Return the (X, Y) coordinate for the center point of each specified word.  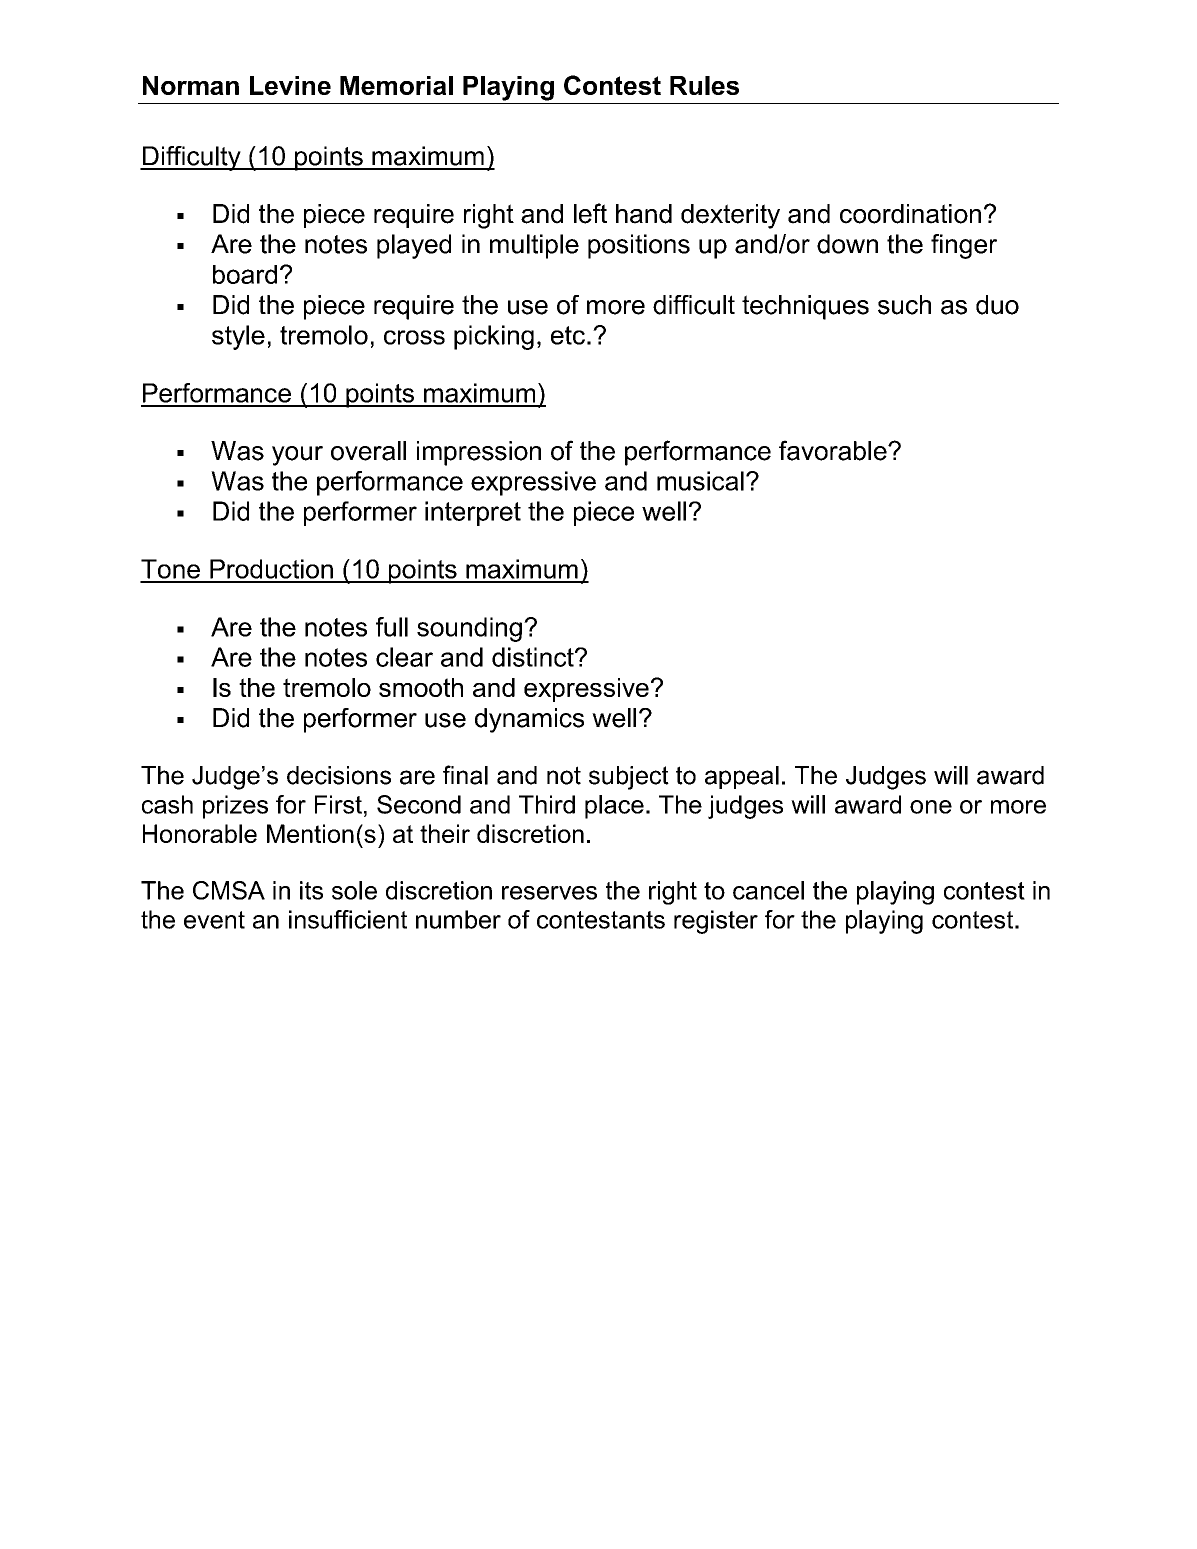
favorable (834, 450)
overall (368, 451)
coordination (910, 214)
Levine (290, 85)
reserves (549, 893)
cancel (768, 890)
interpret (473, 513)
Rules (704, 85)
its (311, 890)
